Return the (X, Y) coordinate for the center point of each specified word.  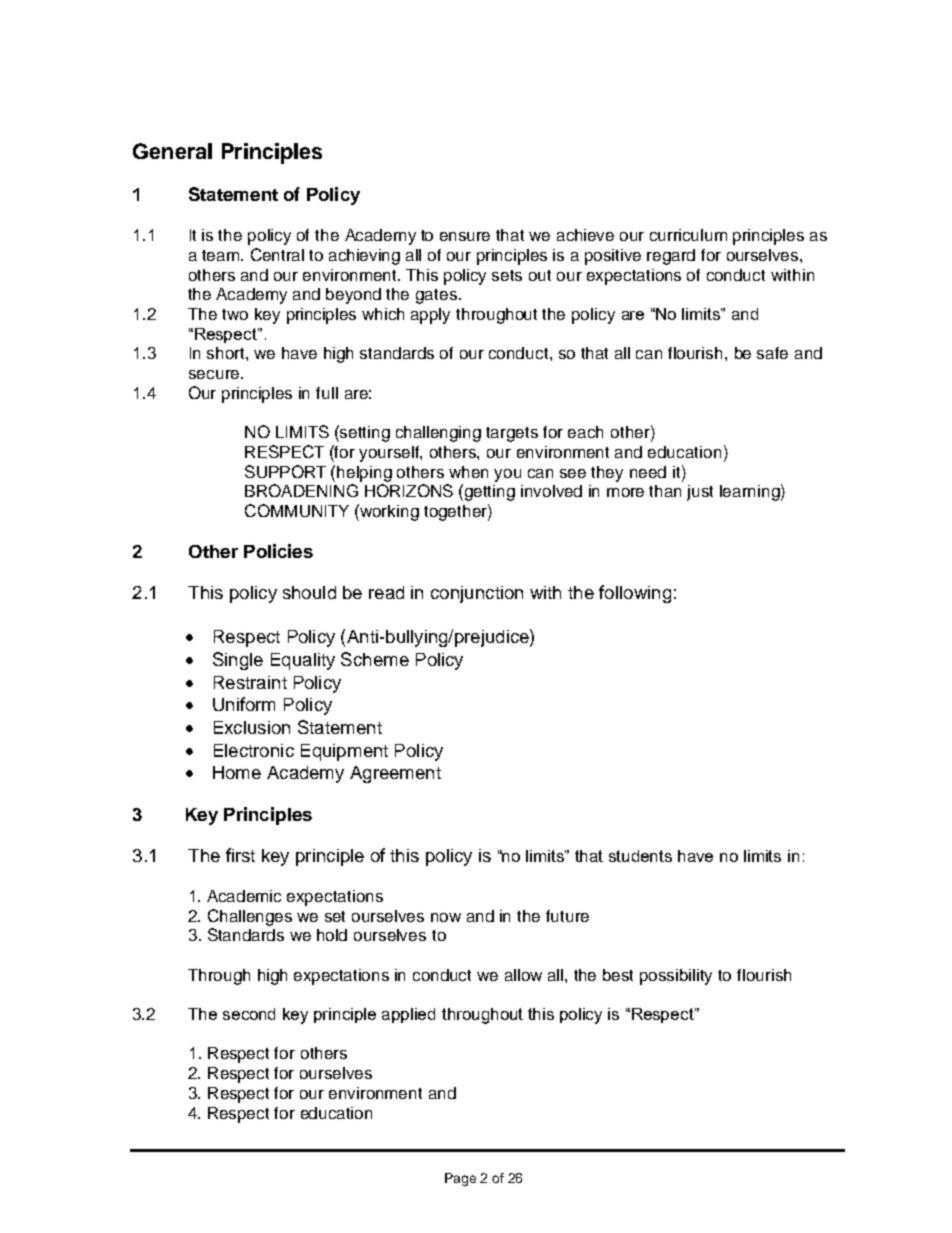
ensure (465, 236)
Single (238, 661)
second (249, 1014)
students (640, 856)
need (648, 472)
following (635, 594)
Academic (244, 896)
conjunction (477, 594)
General (172, 151)
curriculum (688, 235)
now (446, 917)
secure (215, 374)
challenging (438, 434)
